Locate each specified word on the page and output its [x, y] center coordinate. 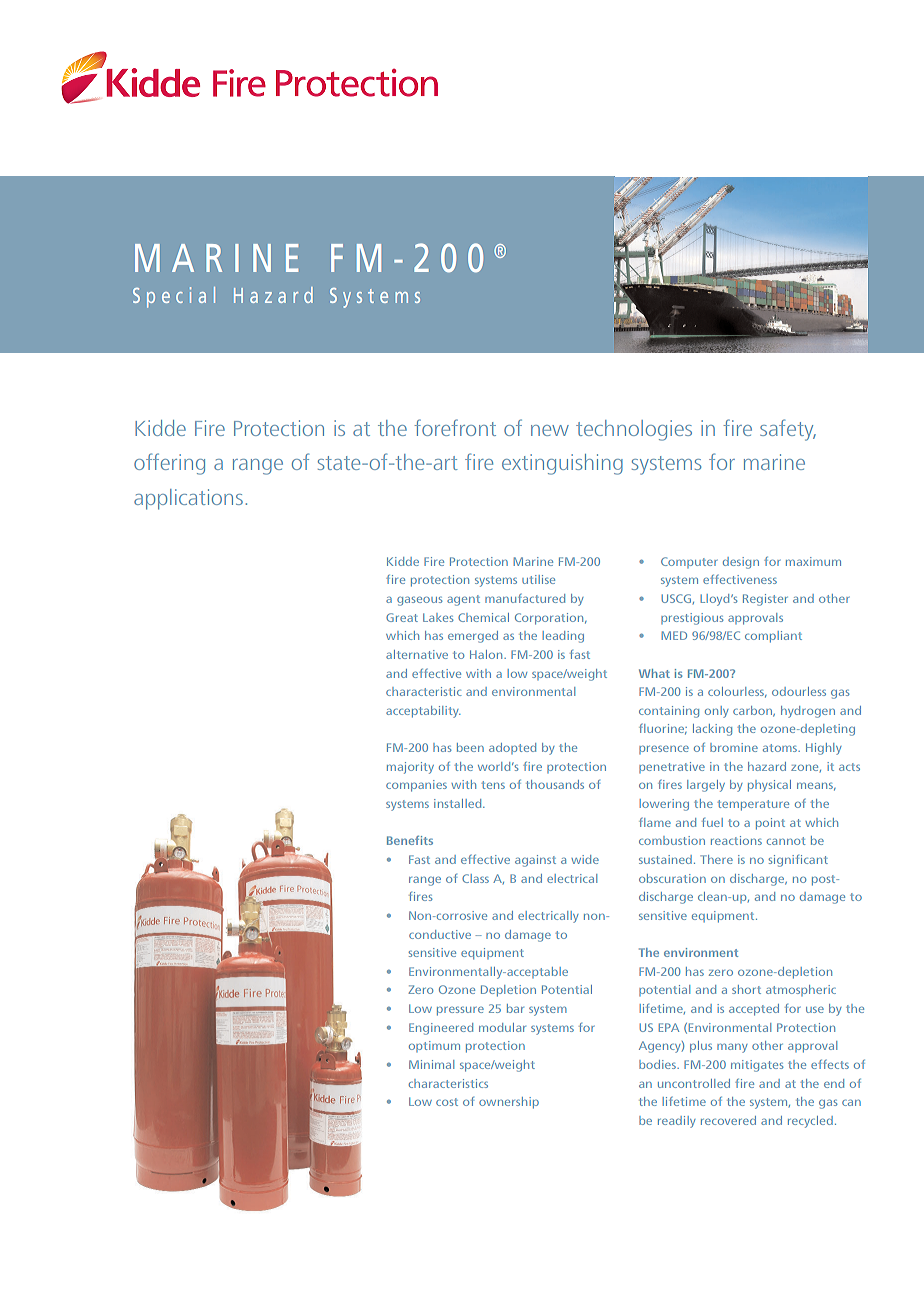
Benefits [410, 840]
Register [765, 600]
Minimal [431, 1064]
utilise [538, 579]
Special [174, 297]
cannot [786, 841]
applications [188, 499]
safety [788, 430]
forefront [455, 427]
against [535, 861]
